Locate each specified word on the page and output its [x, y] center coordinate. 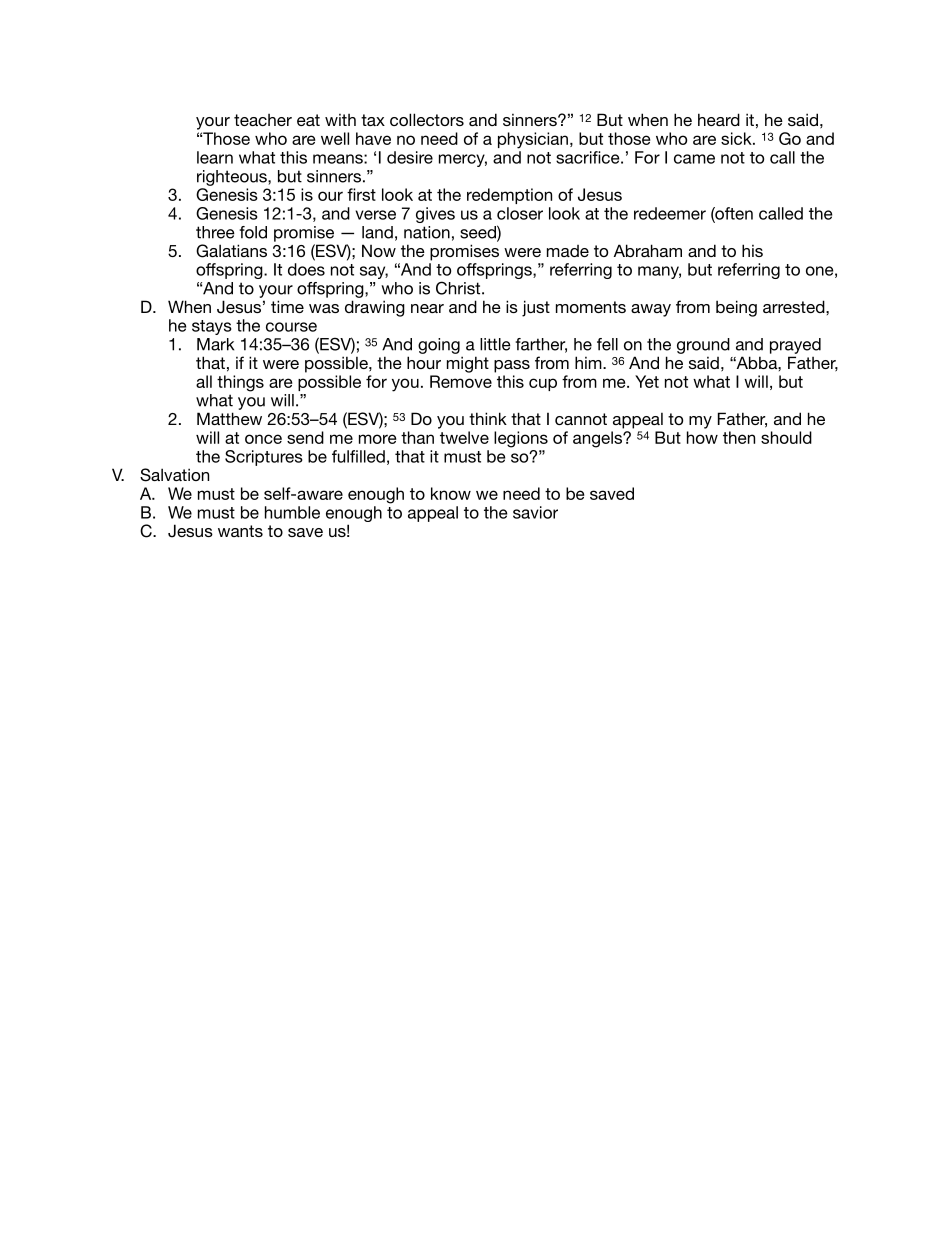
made [568, 251]
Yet [647, 381]
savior [535, 512]
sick [737, 138]
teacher [263, 120]
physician [533, 140]
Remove [461, 381]
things [240, 383]
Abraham [648, 250]
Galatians [231, 251]
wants [240, 531]
